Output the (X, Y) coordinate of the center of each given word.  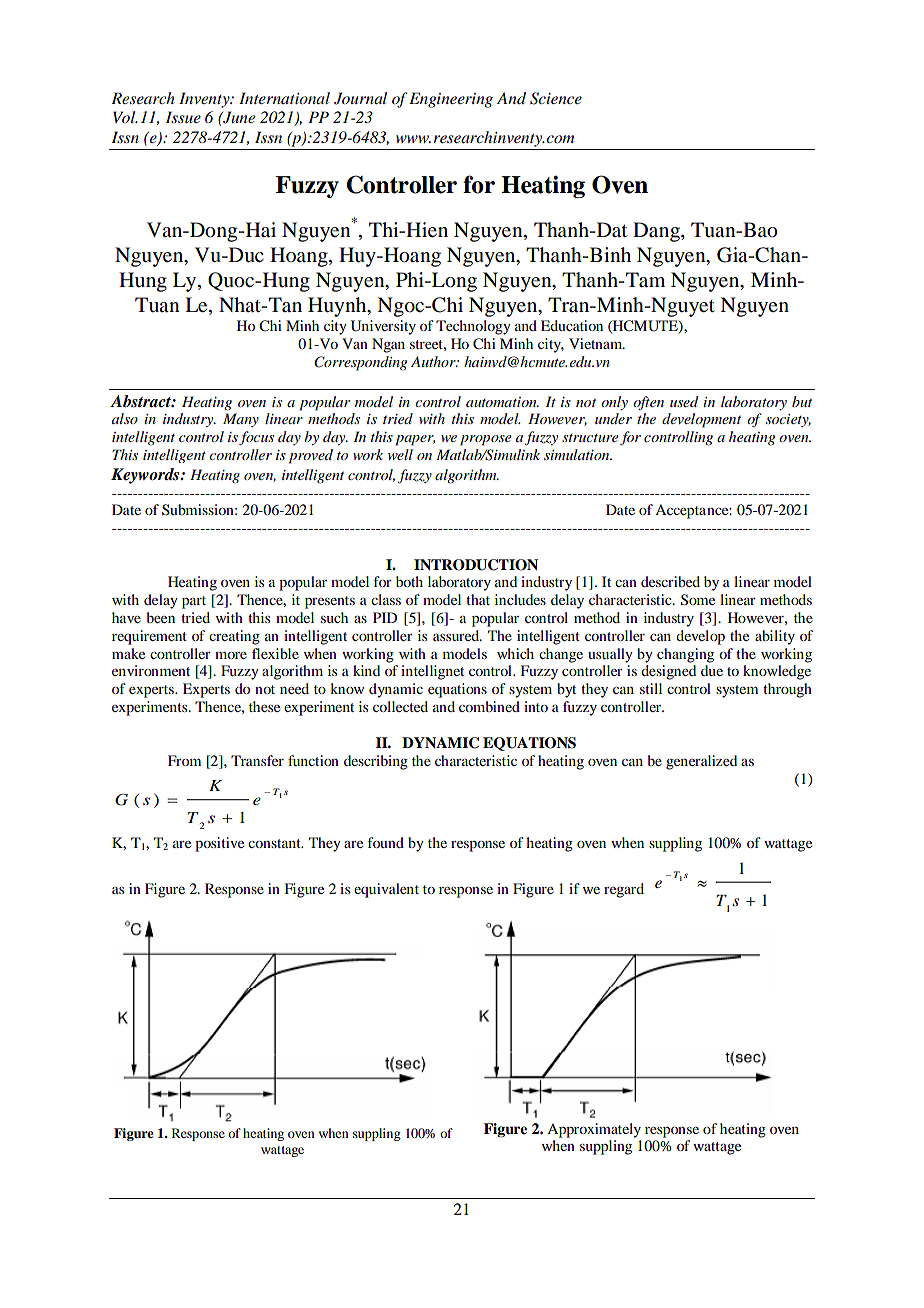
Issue (183, 117)
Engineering (451, 100)
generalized (701, 762)
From (184, 760)
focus (256, 438)
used (684, 401)
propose (485, 440)
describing (376, 762)
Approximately (594, 1130)
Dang (657, 232)
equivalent (386, 890)
